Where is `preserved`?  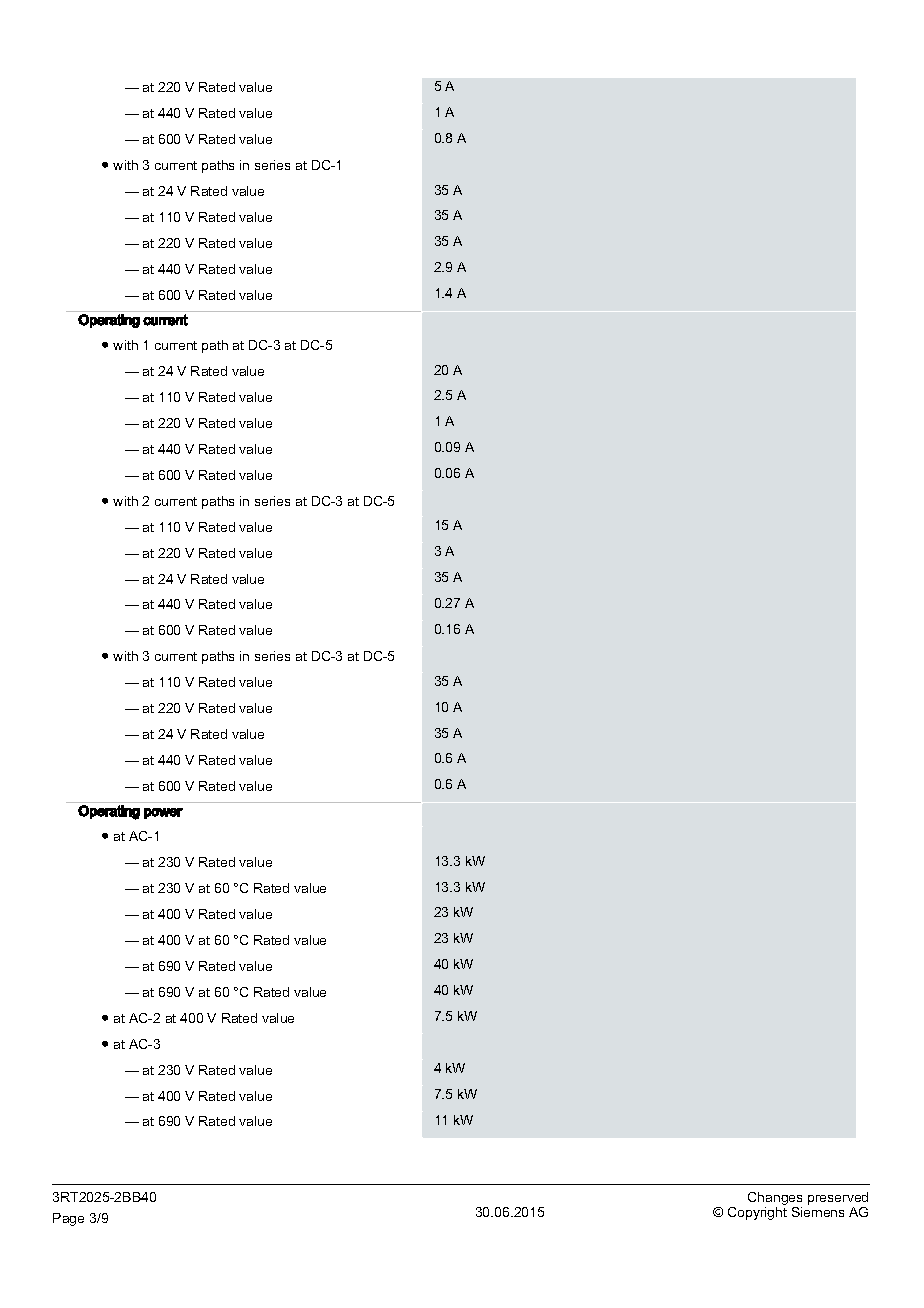
preserved is located at coordinates (838, 1200).
